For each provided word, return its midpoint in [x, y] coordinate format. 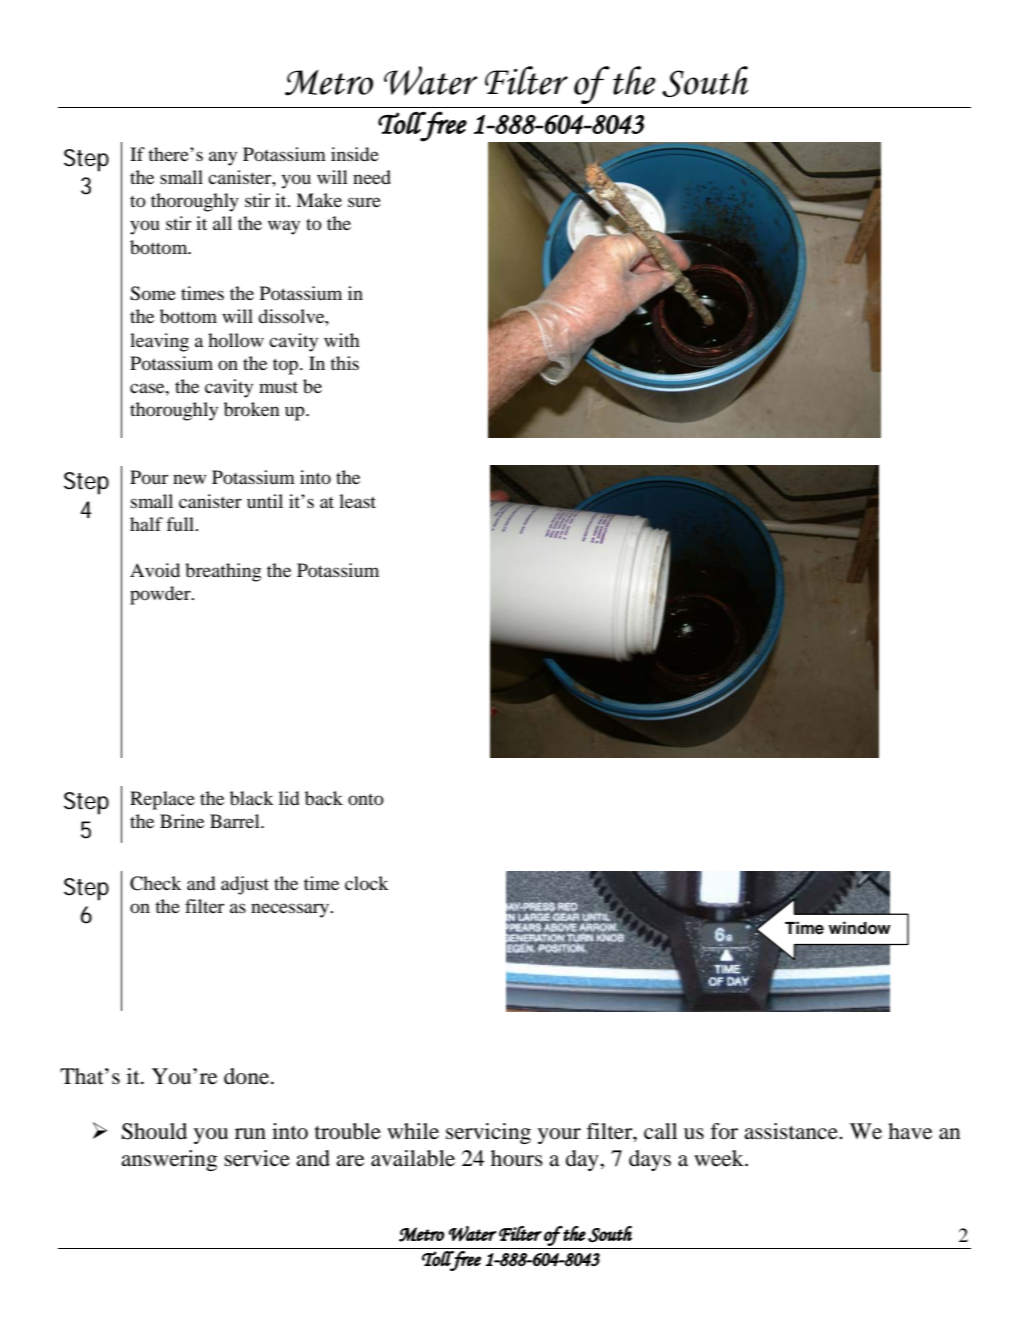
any [223, 158]
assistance [792, 1131]
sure [364, 202]
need [372, 177]
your [559, 1136]
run [250, 1134]
